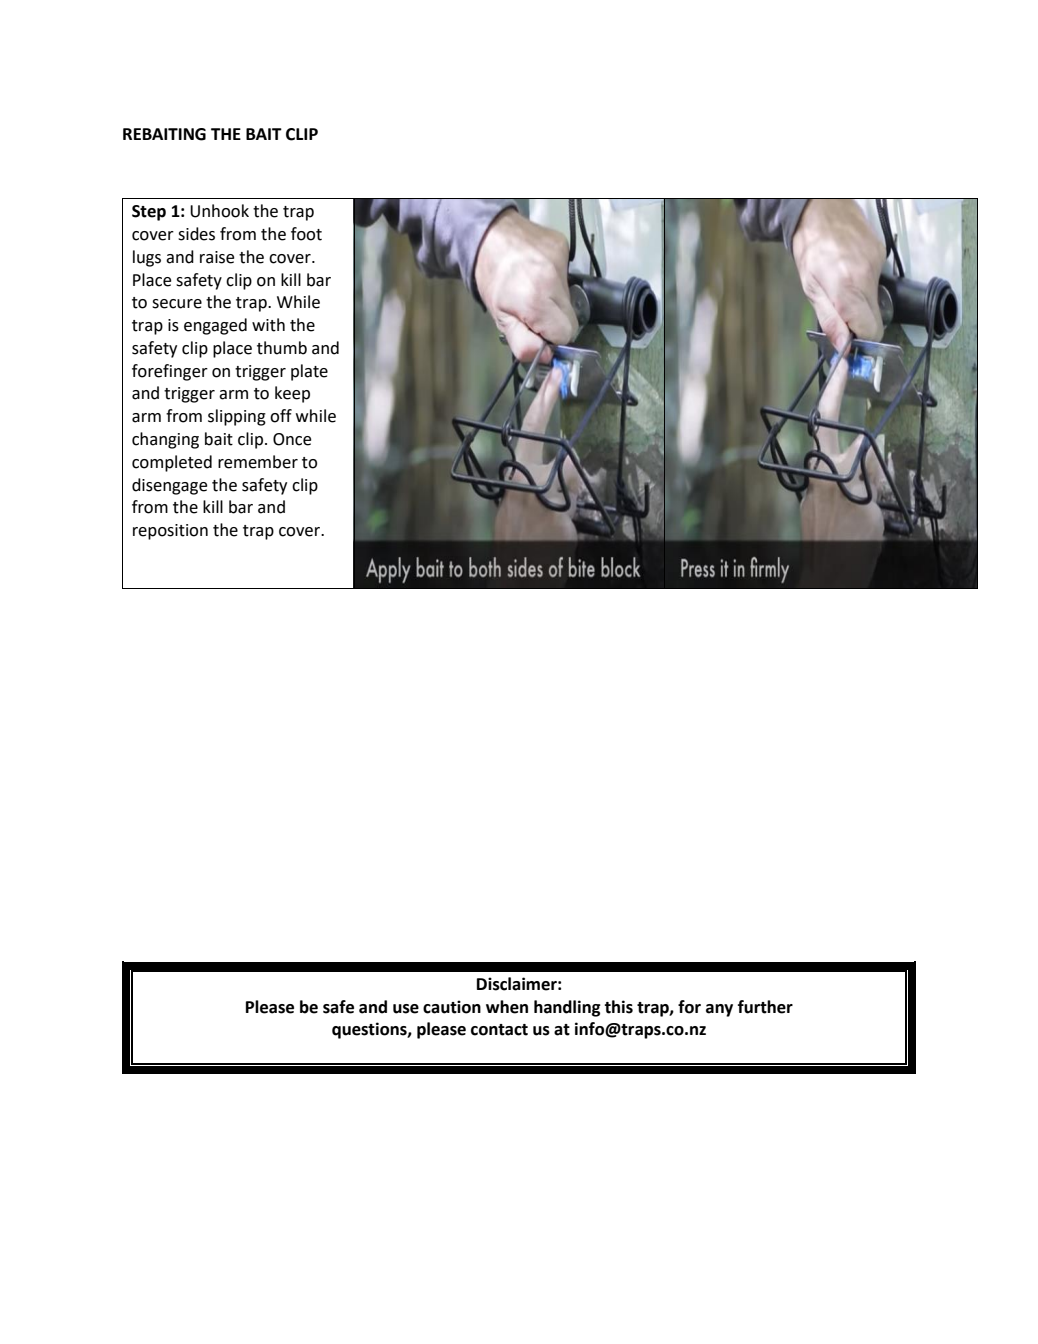  Describe the element at coordinates (292, 439) in the document. I see `Once` at that location.
